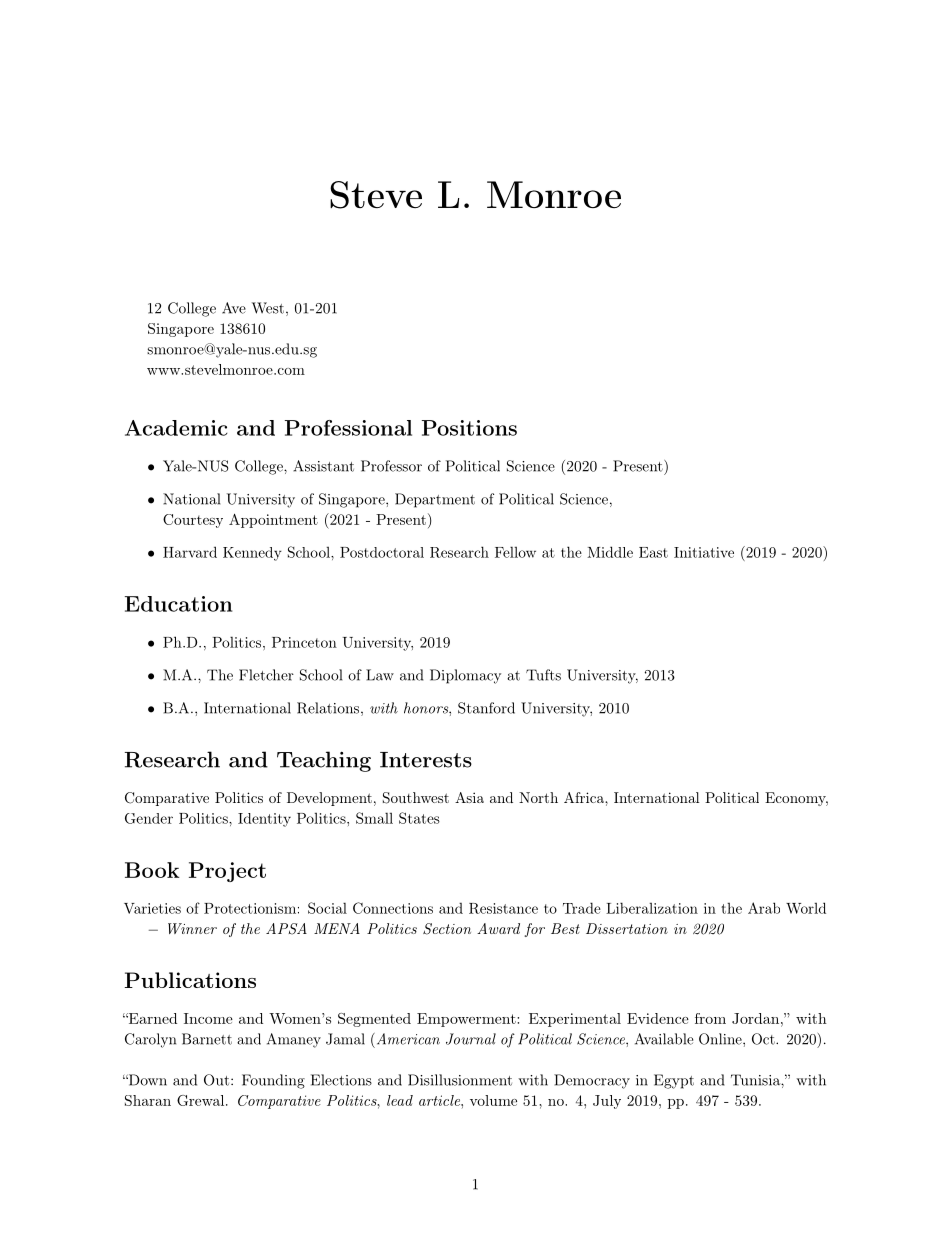 The height and width of the page is (1233, 952). Describe the element at coordinates (234, 308) in the page. I see `Ave` at that location.
